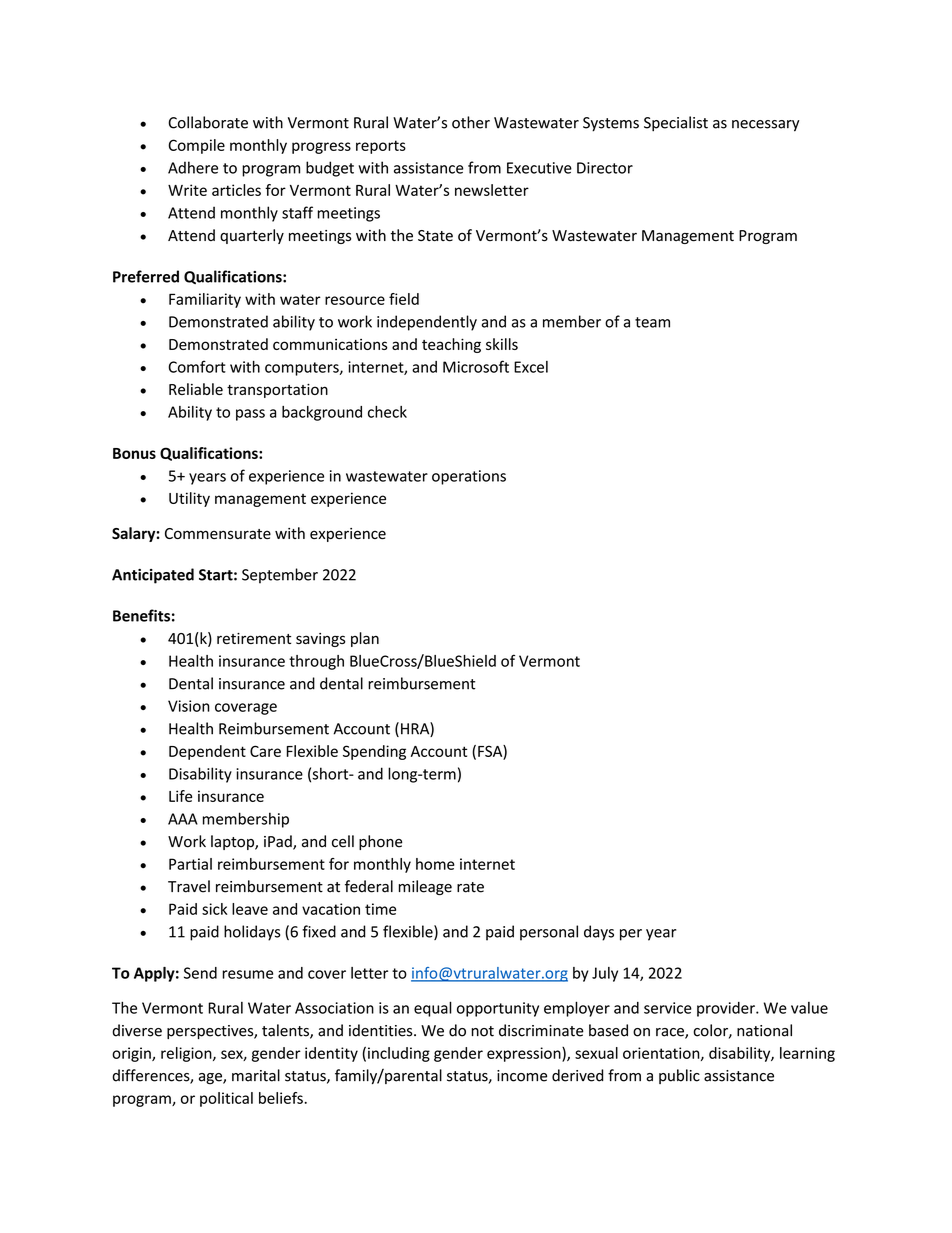 This image has width=952, height=1233. Describe the element at coordinates (189, 886) in the image. I see `Travel` at that location.
